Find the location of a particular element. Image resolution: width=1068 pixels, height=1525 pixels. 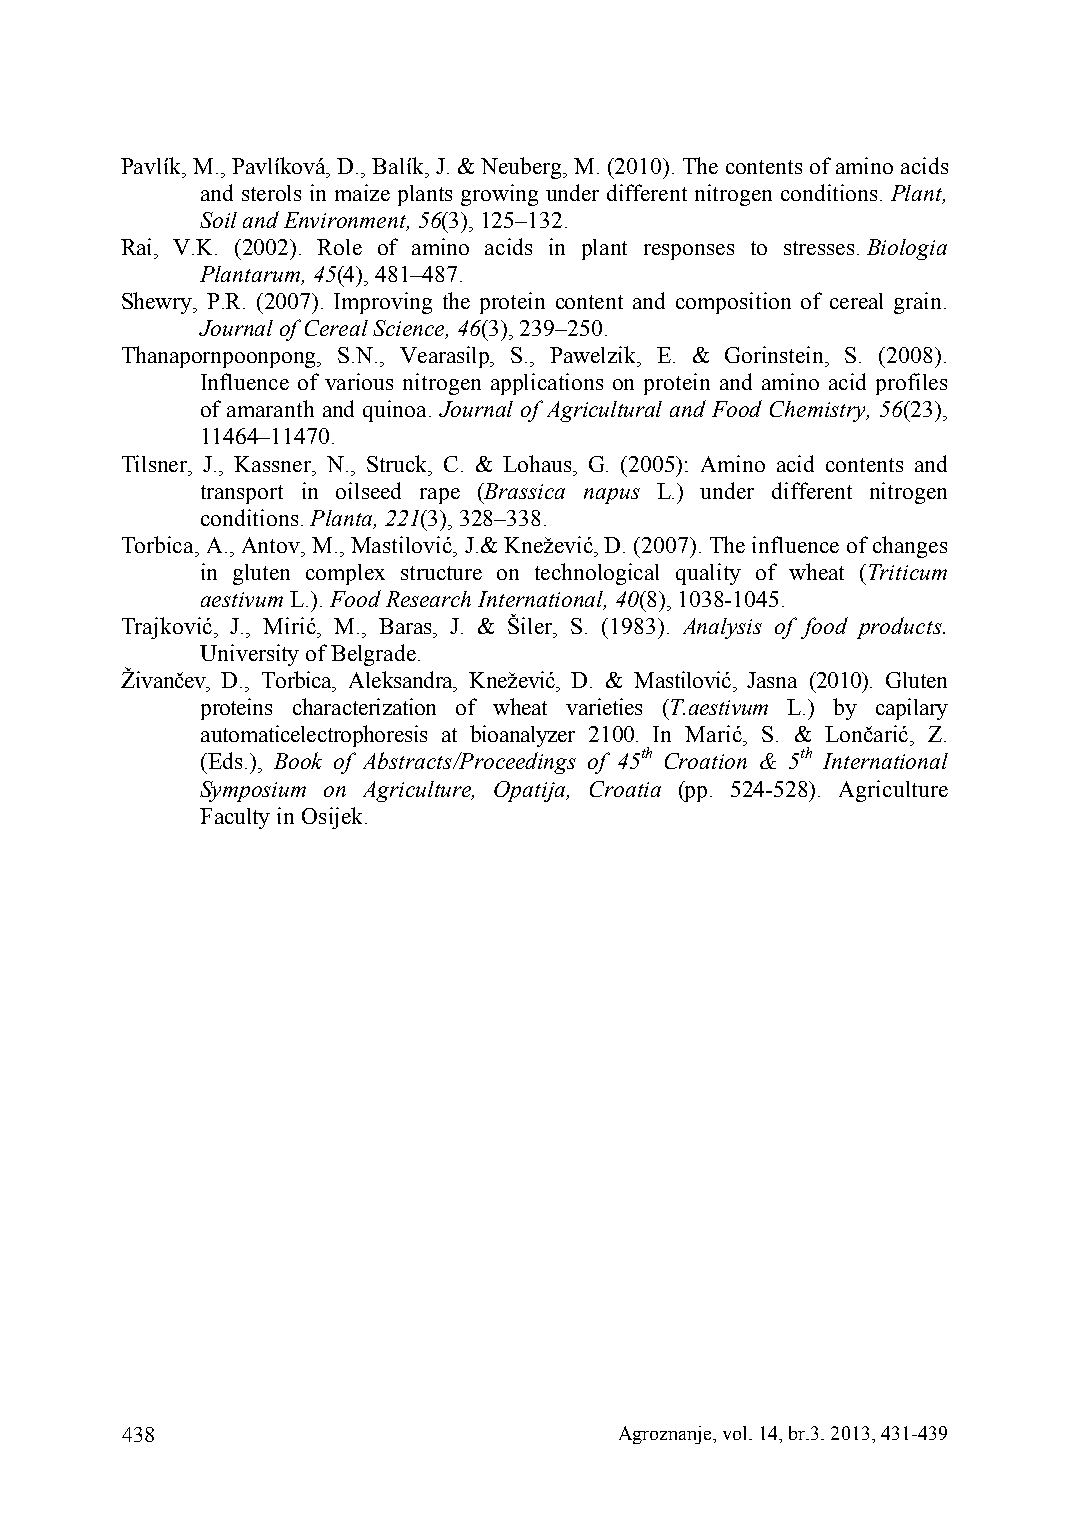

Role is located at coordinates (339, 247).
